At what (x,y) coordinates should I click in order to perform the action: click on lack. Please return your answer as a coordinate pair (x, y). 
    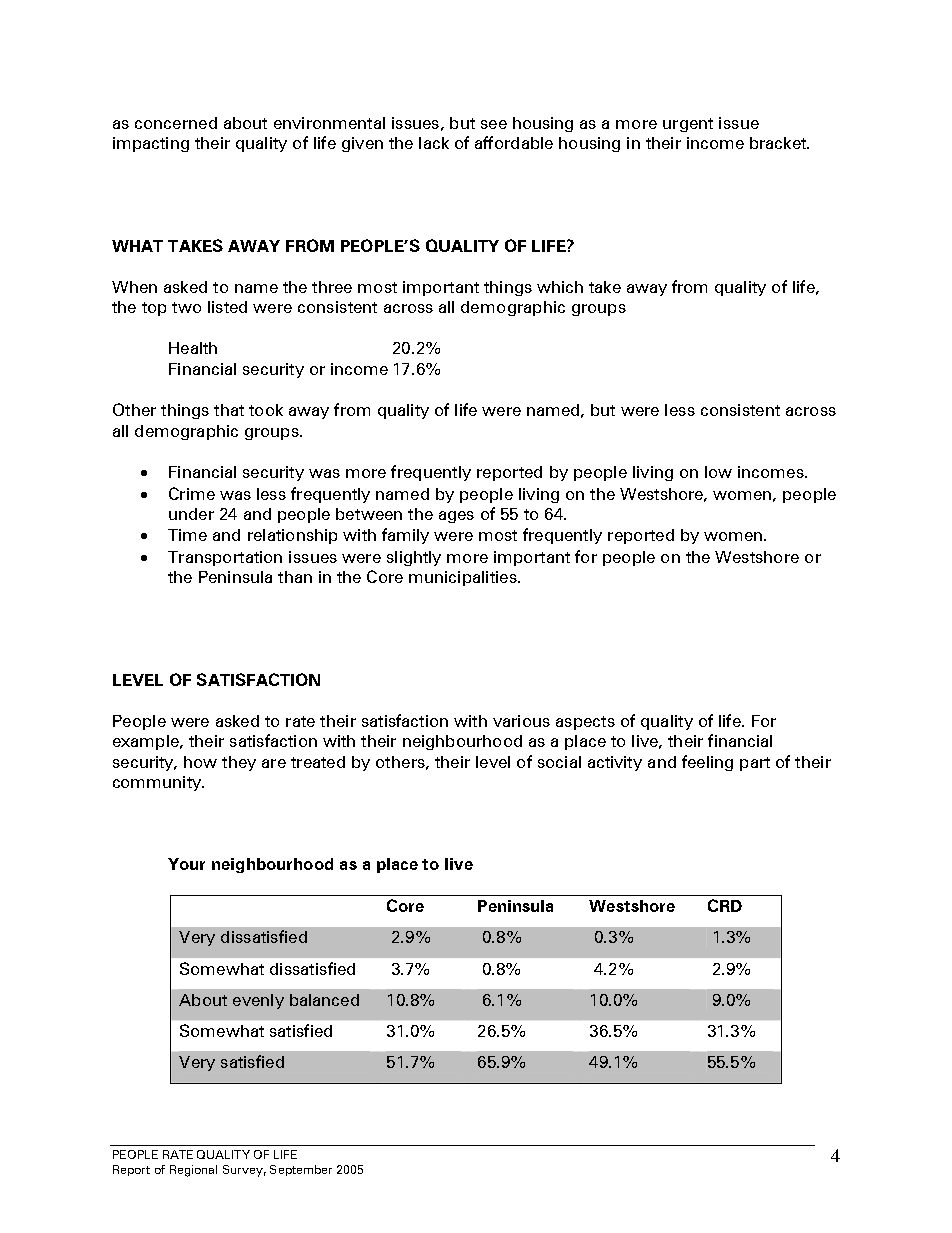
    Looking at the image, I should click on (434, 143).
